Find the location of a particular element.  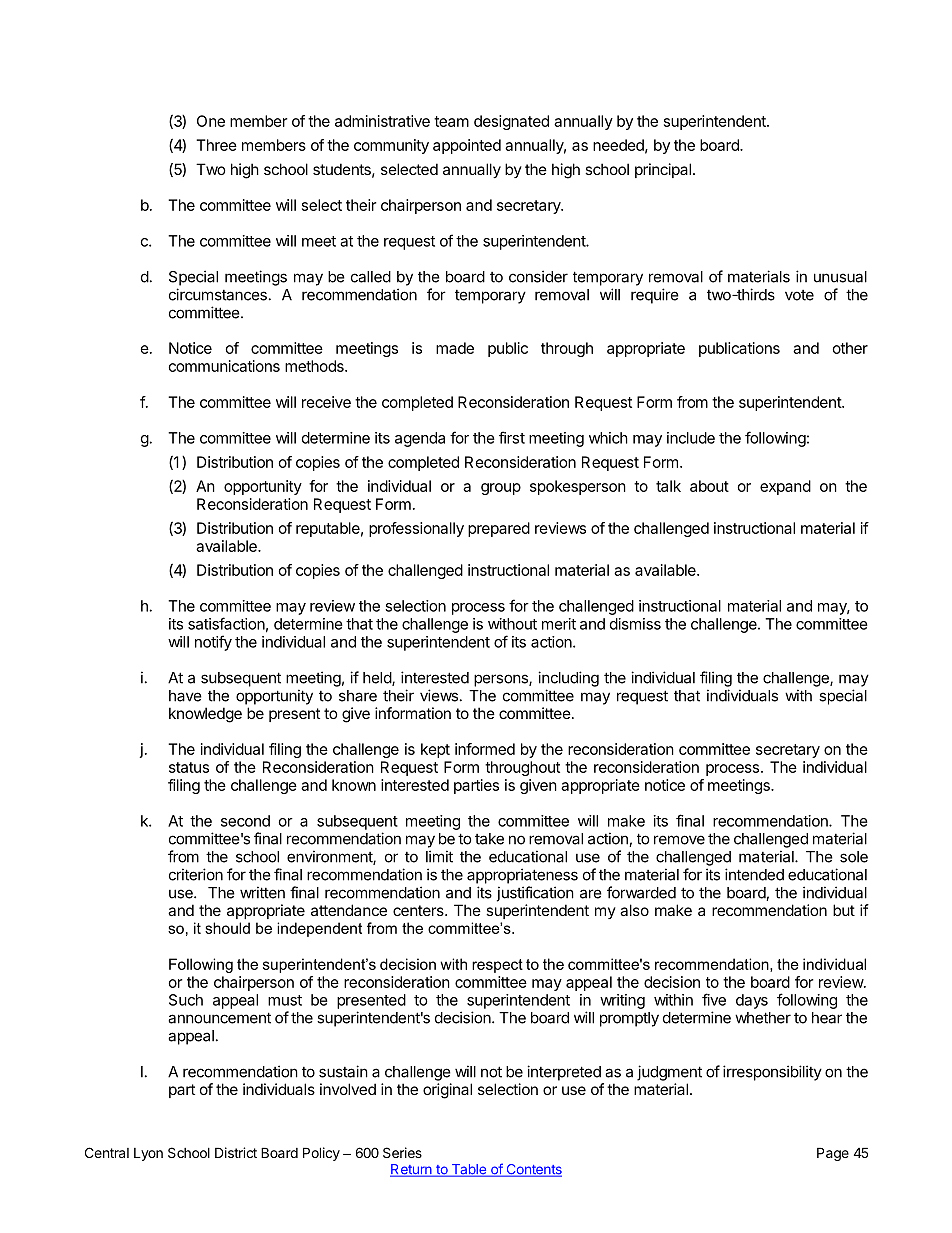

should is located at coordinates (227, 928).
